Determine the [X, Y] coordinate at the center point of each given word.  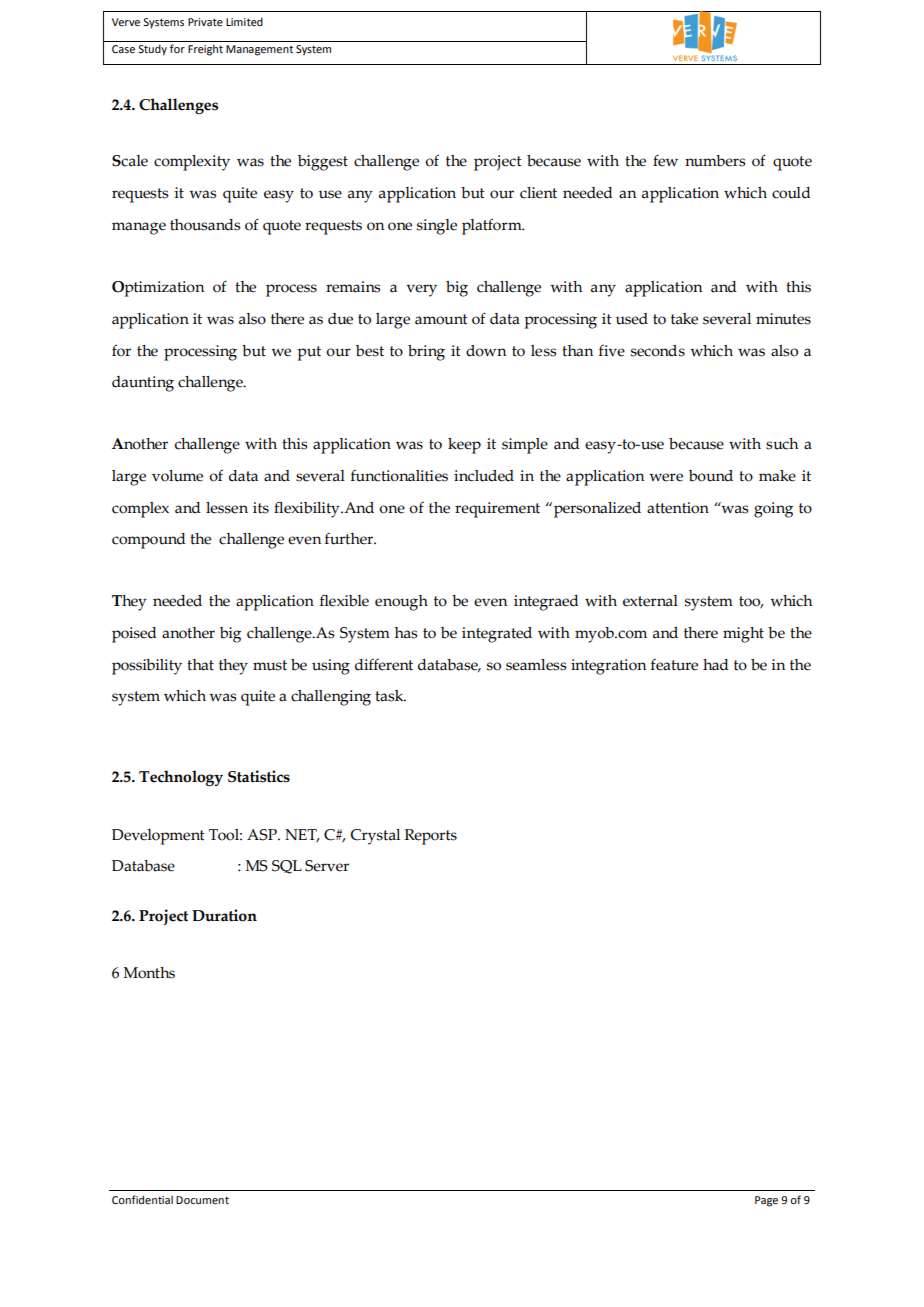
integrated [497, 635]
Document [202, 1200]
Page [766, 1201]
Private [205, 22]
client [538, 193]
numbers [715, 161]
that [200, 665]
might [743, 635]
